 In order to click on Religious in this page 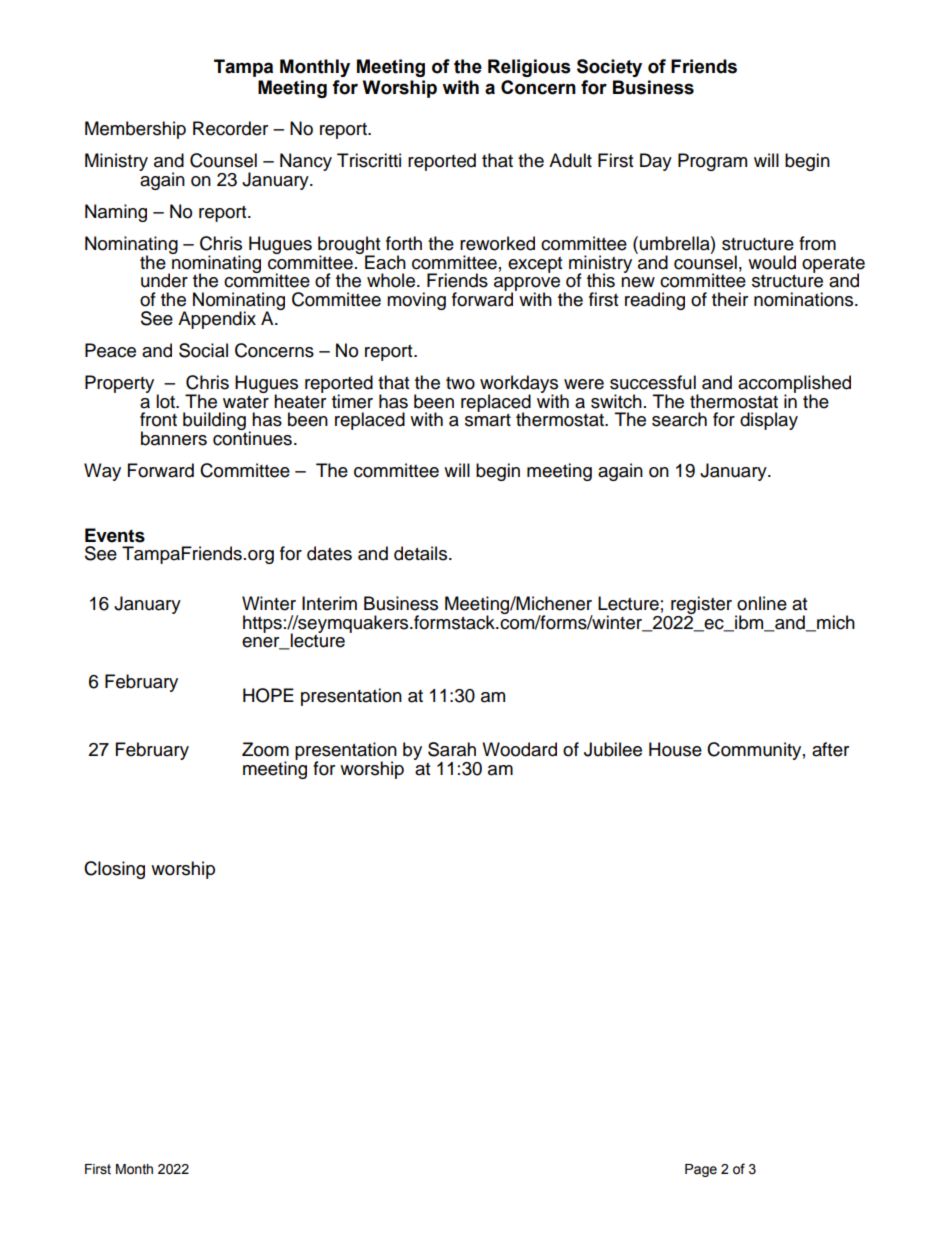, I will do `click(529, 68)`.
